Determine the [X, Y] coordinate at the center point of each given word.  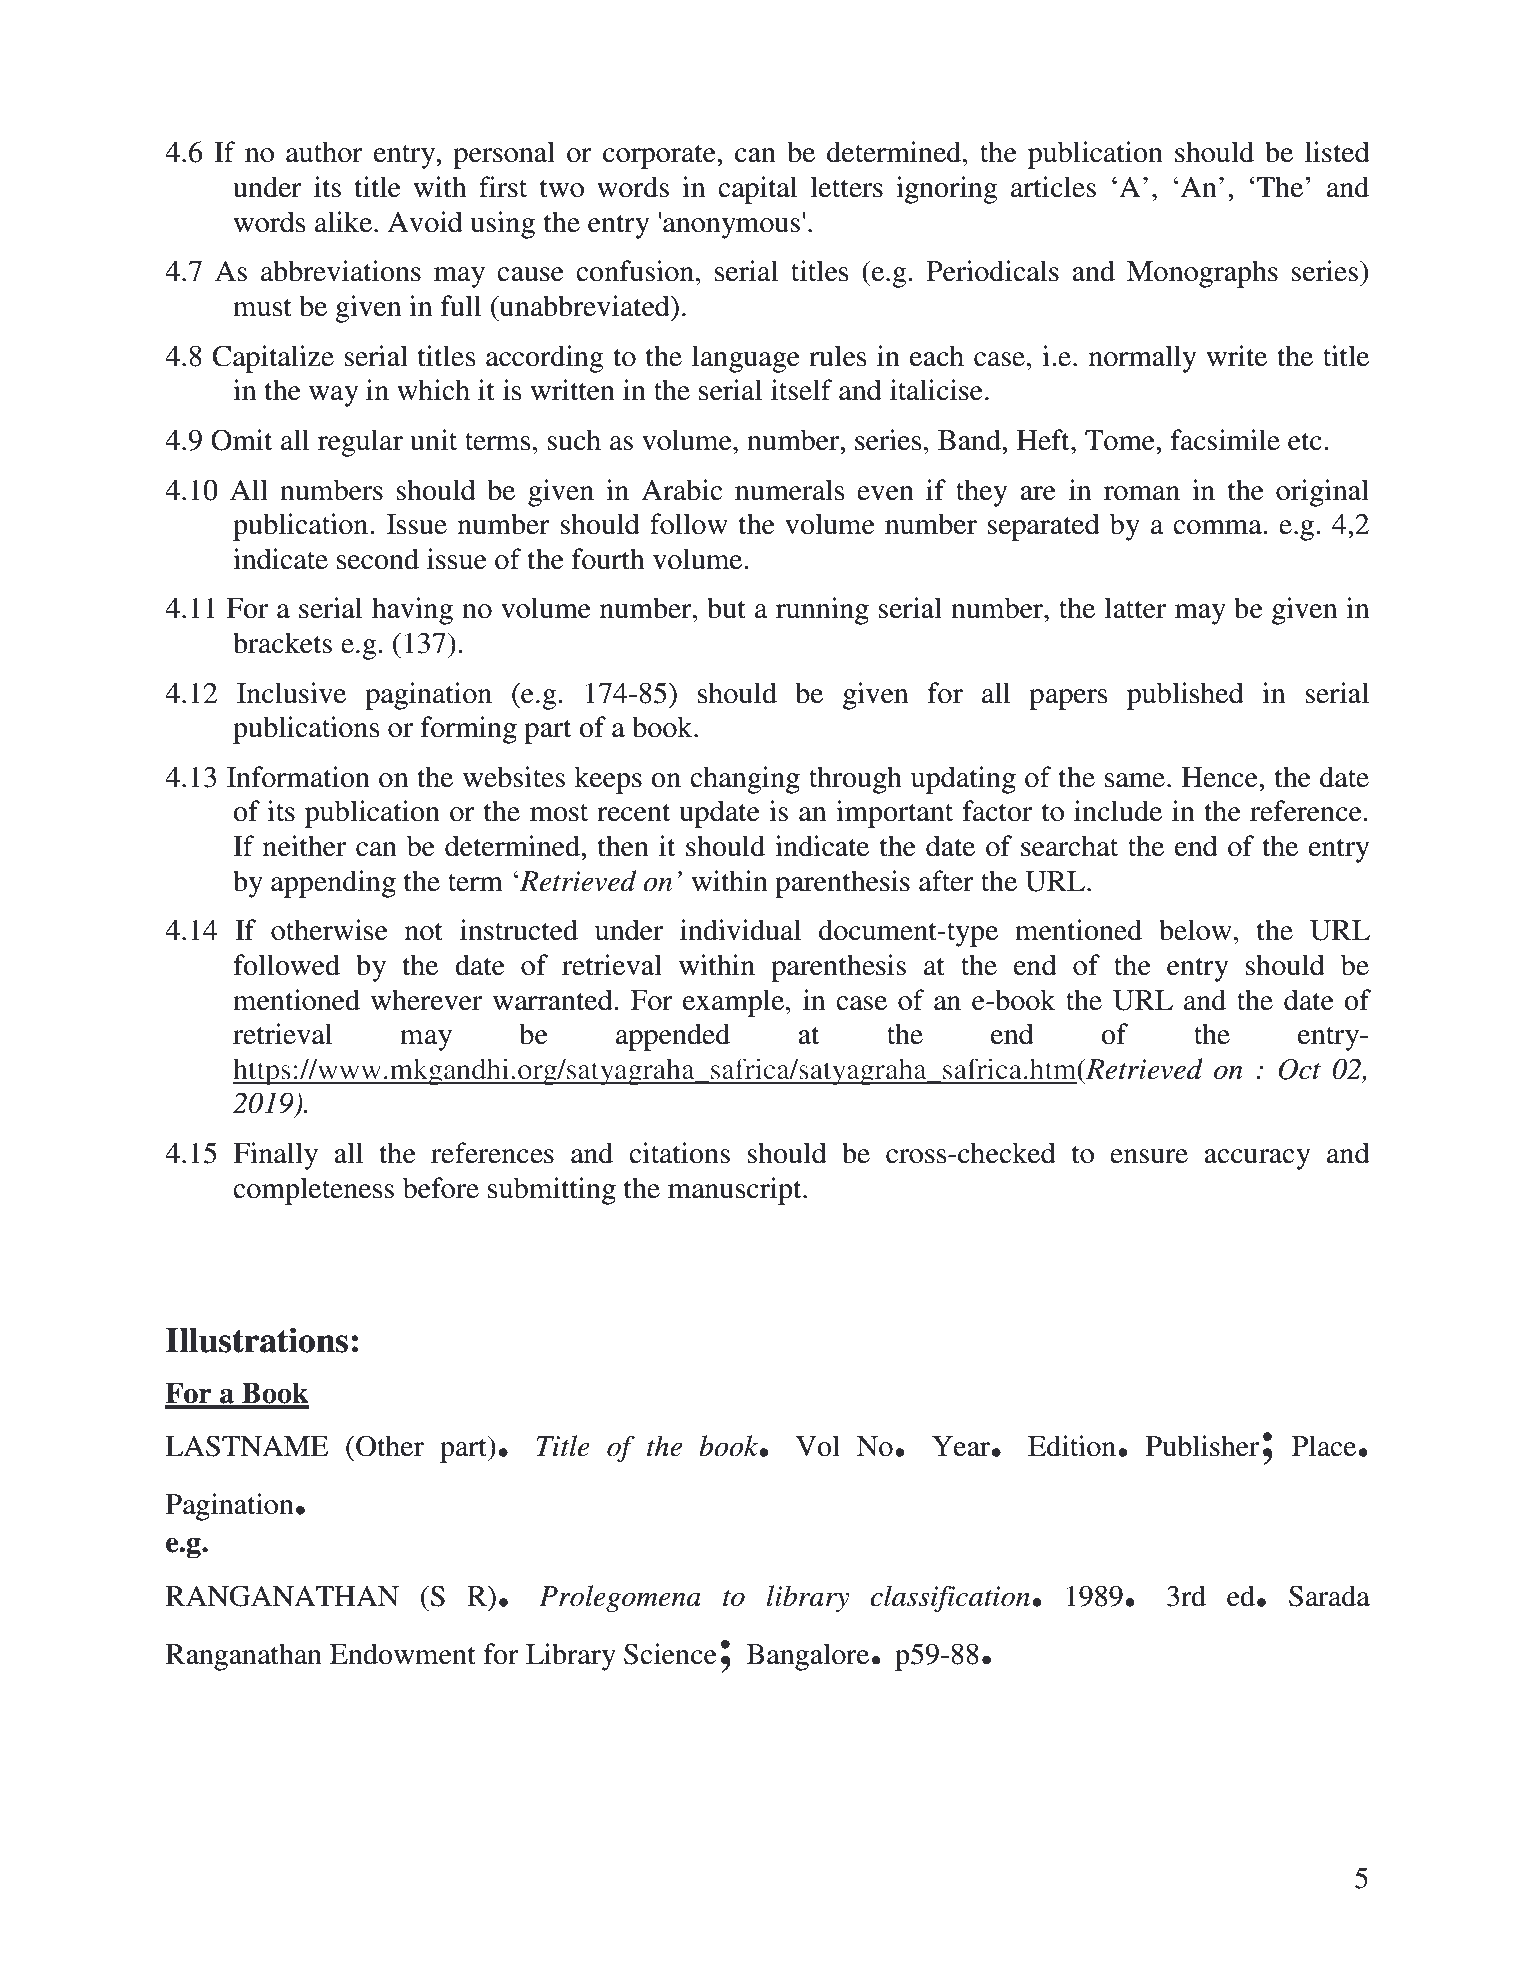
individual [740, 930]
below [1195, 930]
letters [846, 187]
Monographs [1202, 274]
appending [333, 884]
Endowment [403, 1654]
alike [345, 222]
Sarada [1329, 1596]
